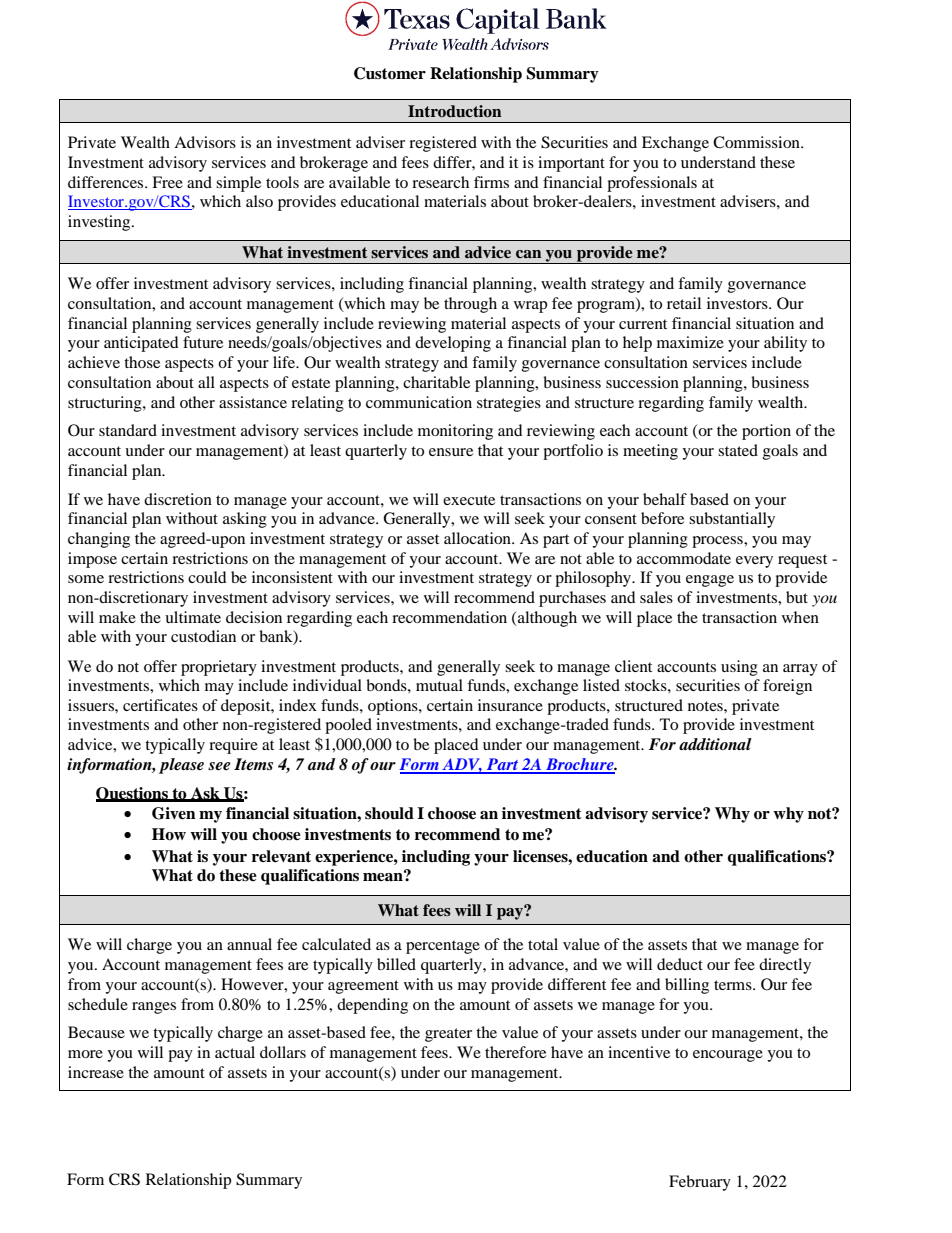 This screenshot has height=1233, width=952. Describe the element at coordinates (193, 617) in the screenshot. I see `ultimate` at that location.
